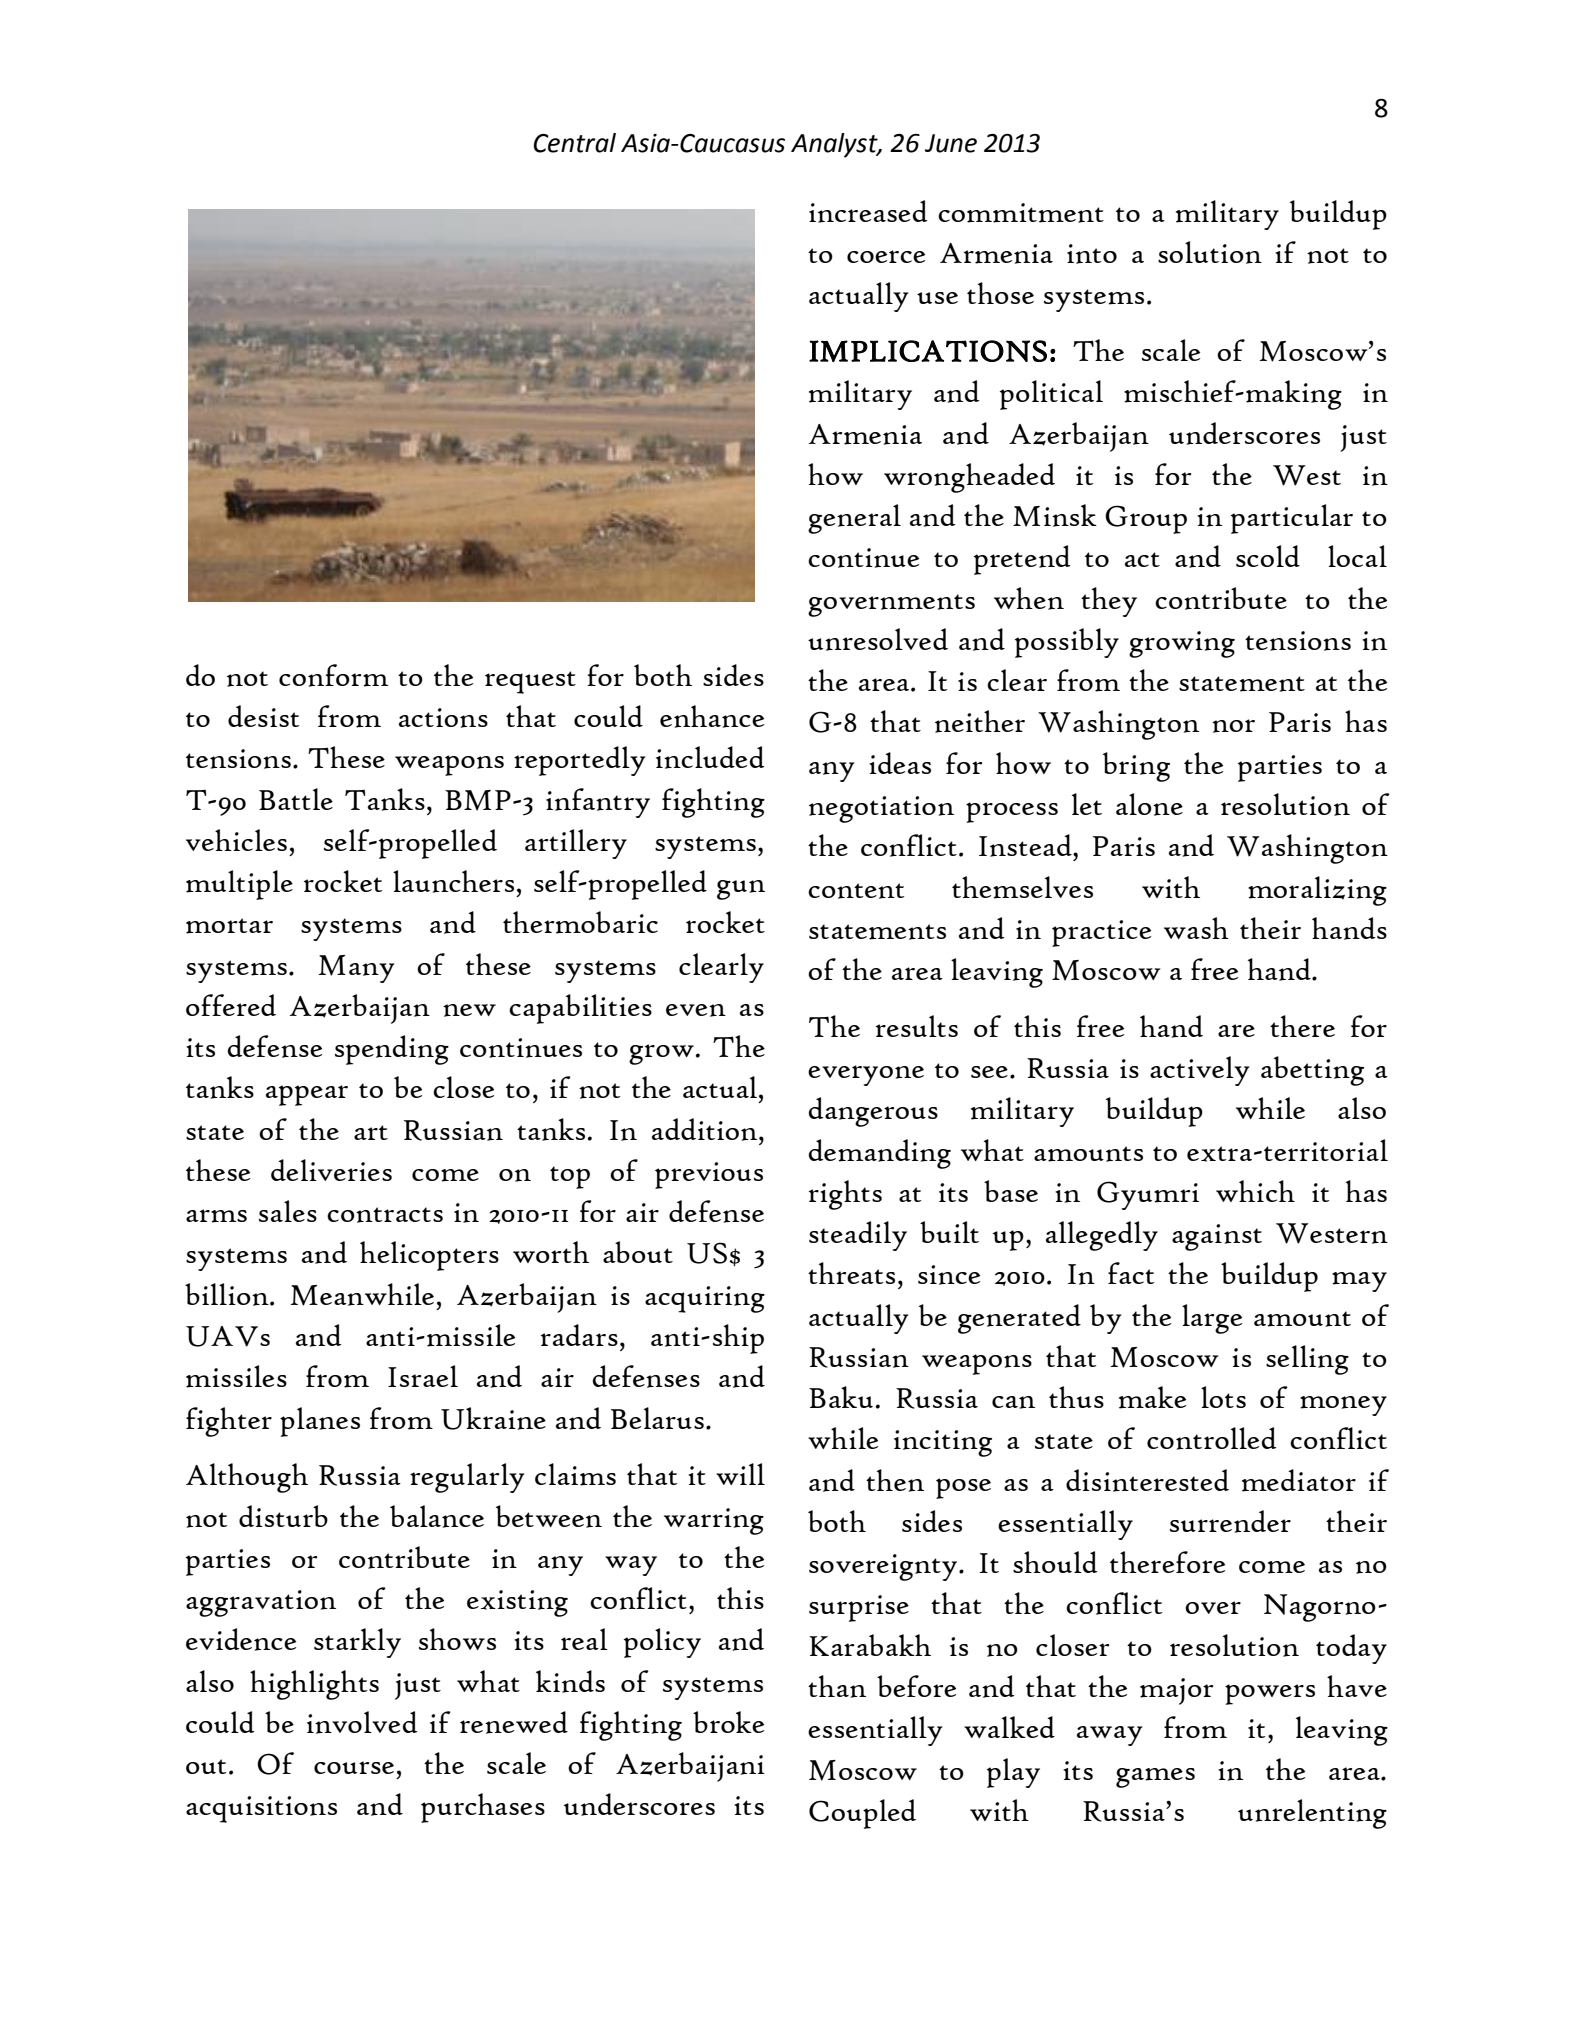 The image size is (1573, 2035). I want to click on enhance, so click(712, 716).
